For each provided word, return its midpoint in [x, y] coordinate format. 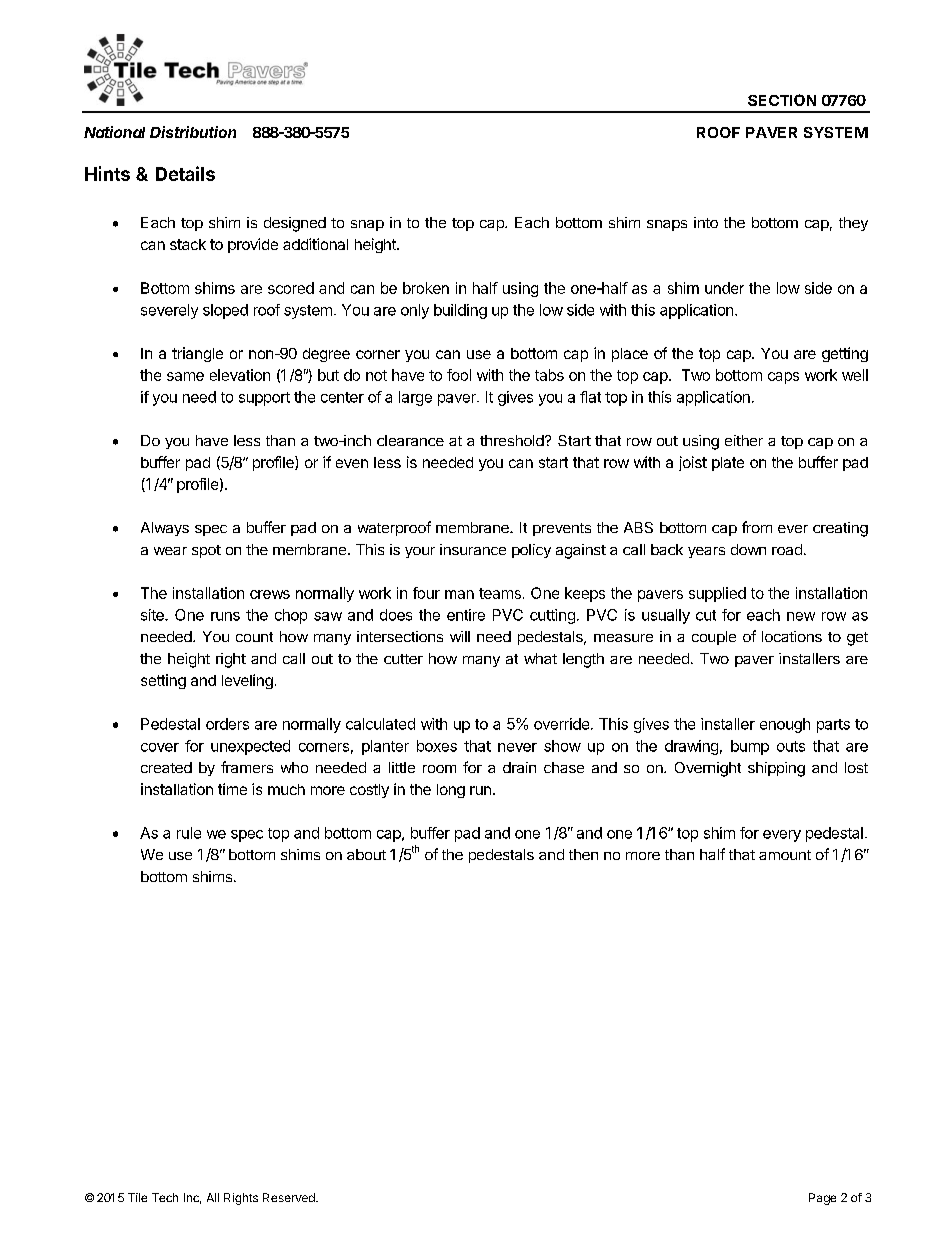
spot [206, 551]
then [583, 854]
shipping [776, 769]
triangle [197, 354]
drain [519, 767]
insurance [473, 549]
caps [783, 378]
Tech [165, 1197]
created [166, 767]
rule [189, 833]
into [706, 222]
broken [426, 288]
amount [785, 855]
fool [459, 375]
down [748, 549]
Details [185, 173]
